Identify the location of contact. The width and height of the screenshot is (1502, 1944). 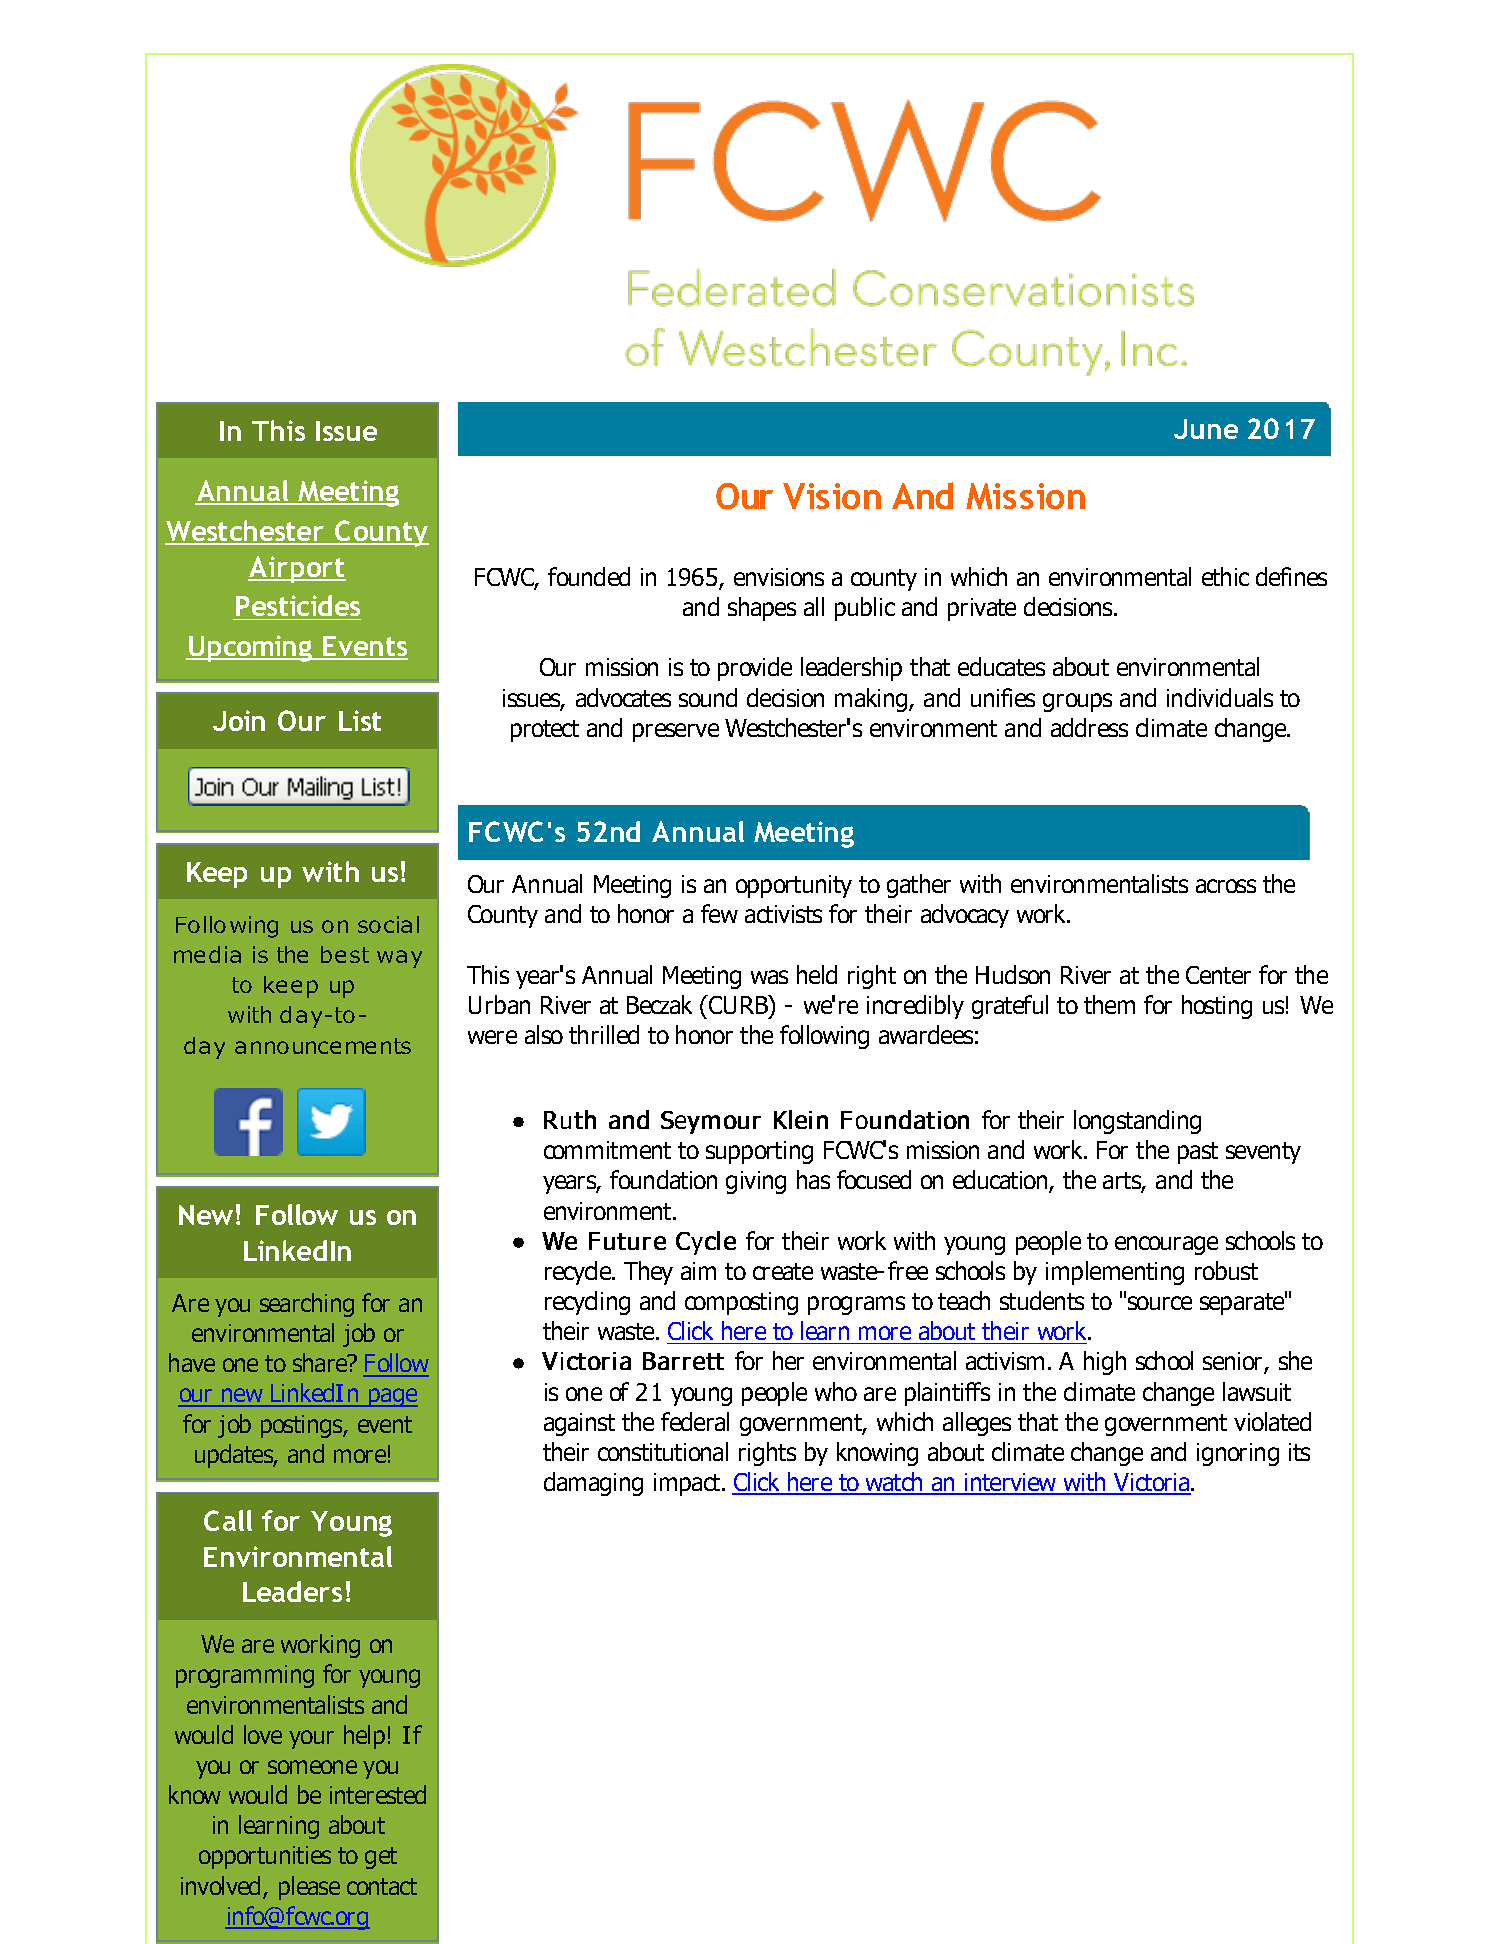
(382, 1886).
